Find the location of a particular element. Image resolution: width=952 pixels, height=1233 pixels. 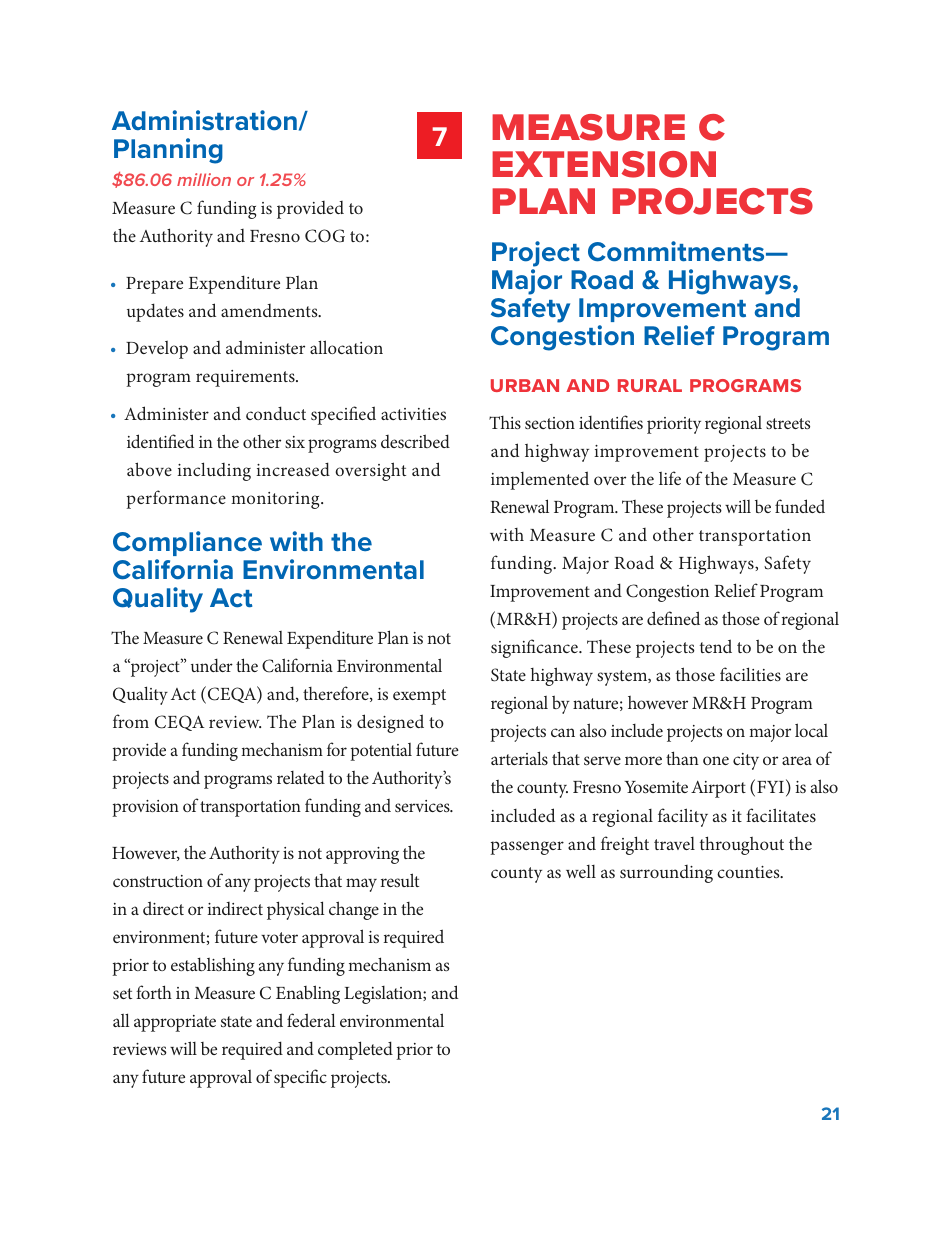

completed is located at coordinates (355, 1050).
